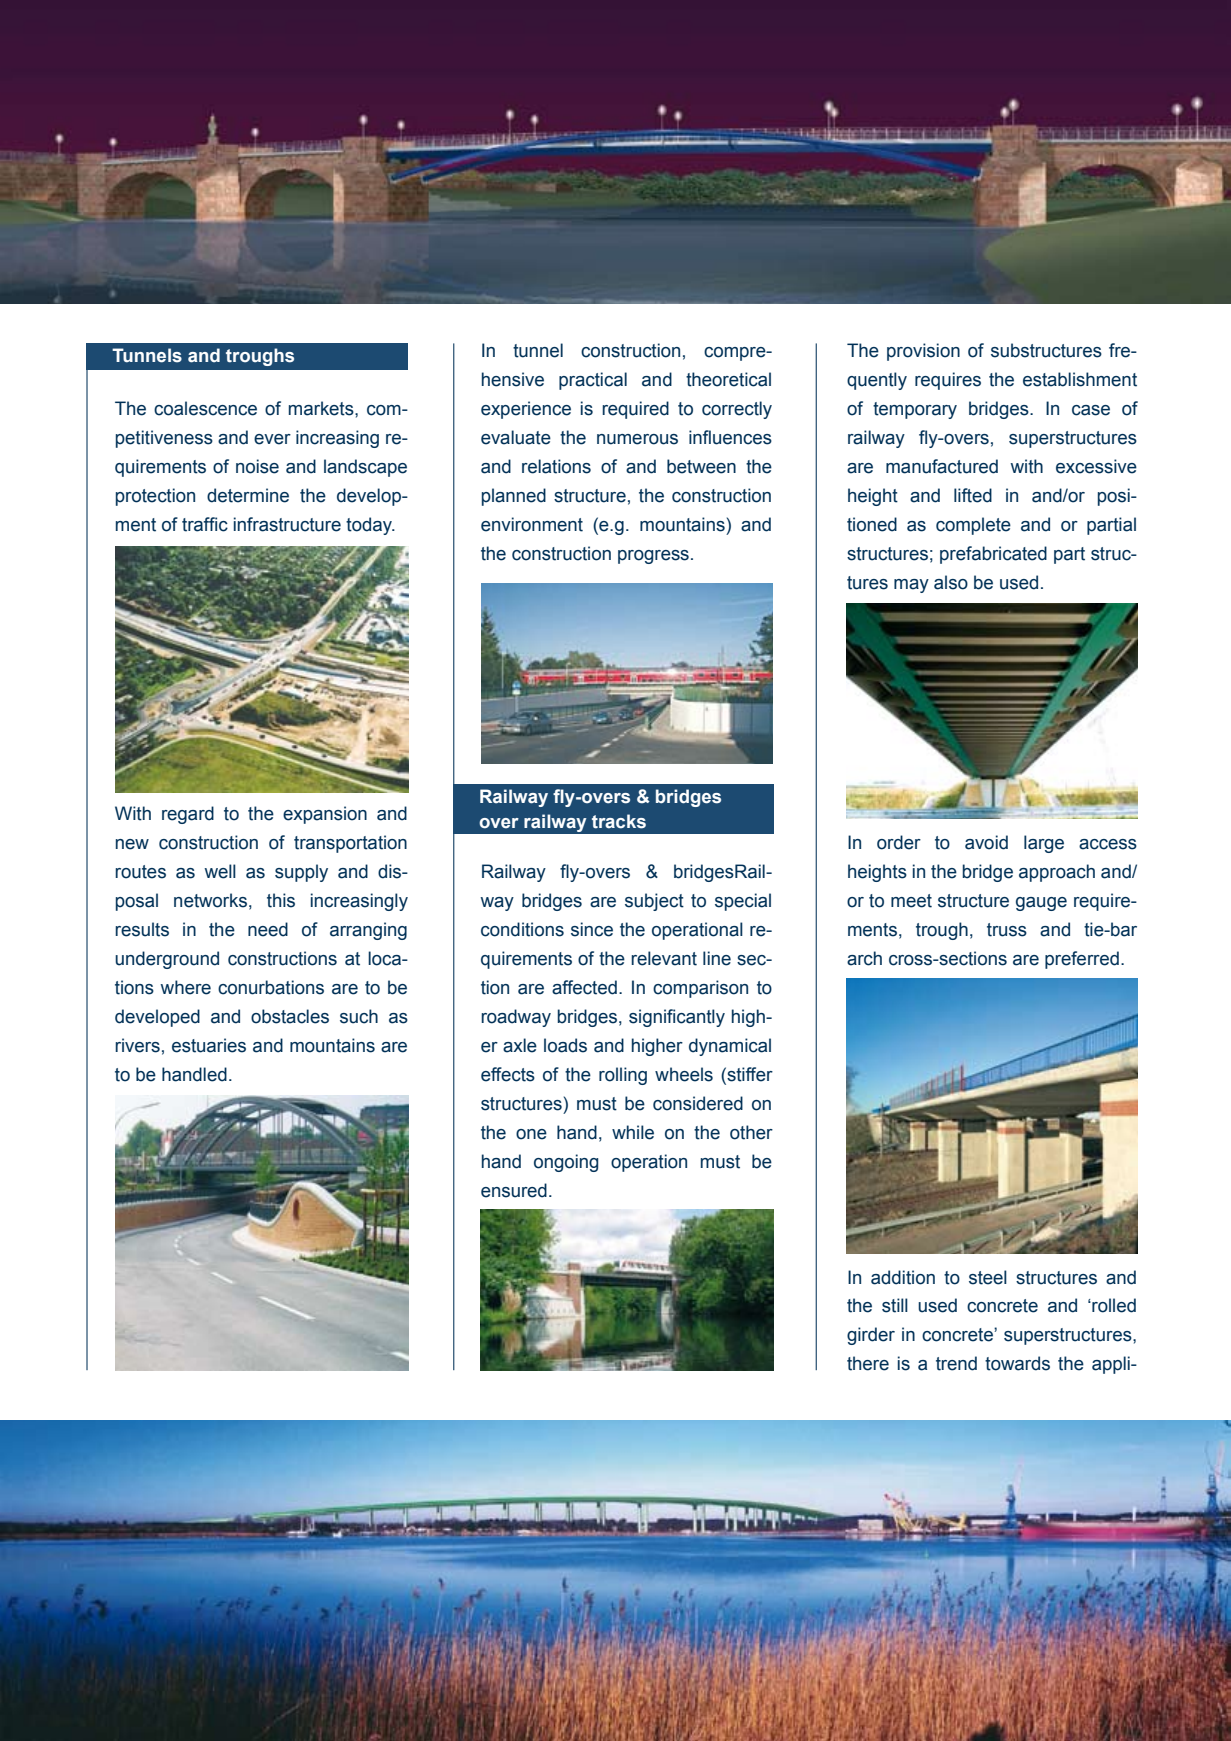 This screenshot has width=1231, height=1741. Describe the element at coordinates (220, 871) in the screenshot. I see `well` at that location.
